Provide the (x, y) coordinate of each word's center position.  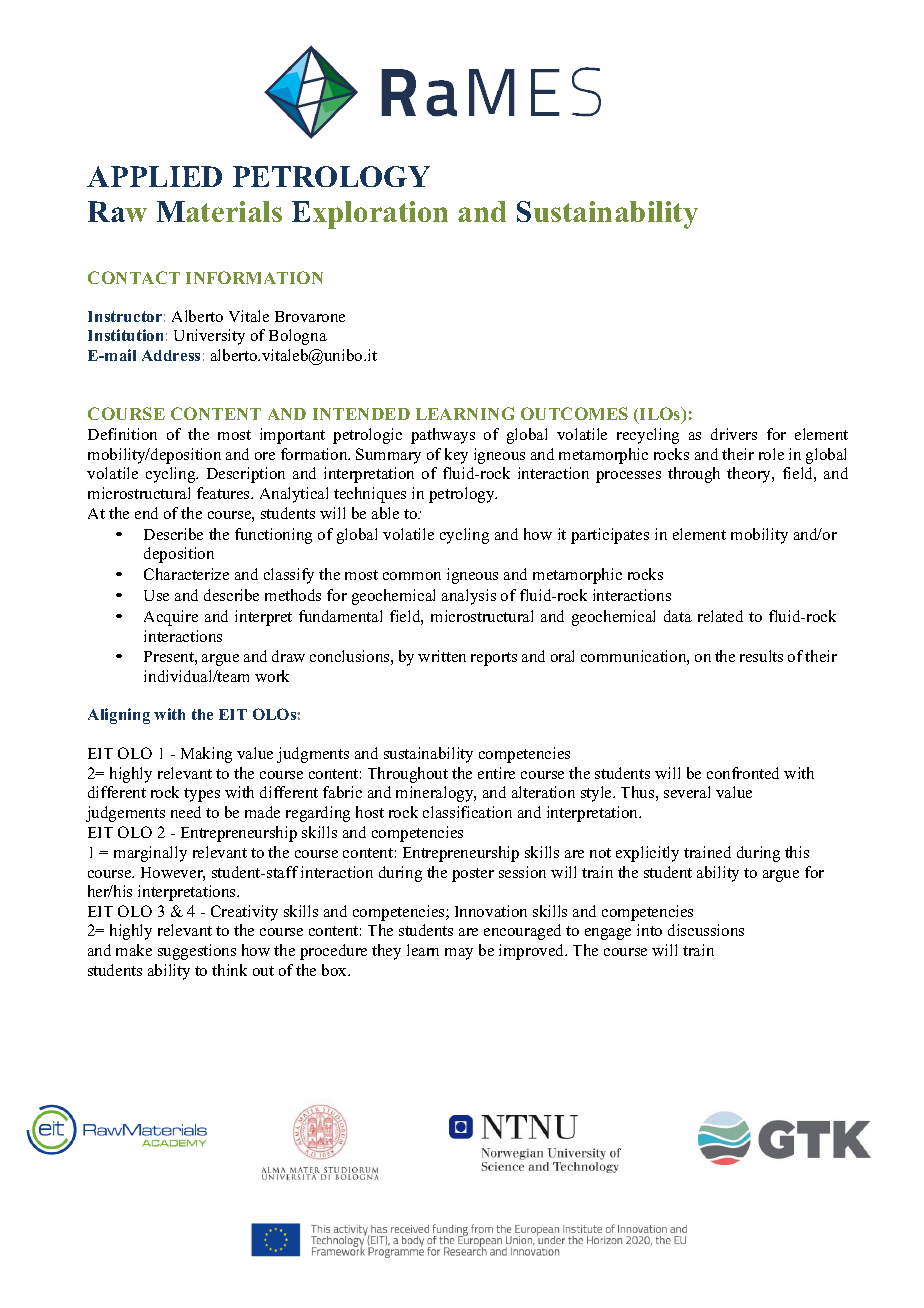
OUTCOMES (574, 413)
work (272, 676)
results (761, 656)
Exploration (370, 215)
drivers (734, 434)
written (442, 656)
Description (246, 475)
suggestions (197, 952)
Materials (219, 211)
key (456, 456)
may (459, 954)
